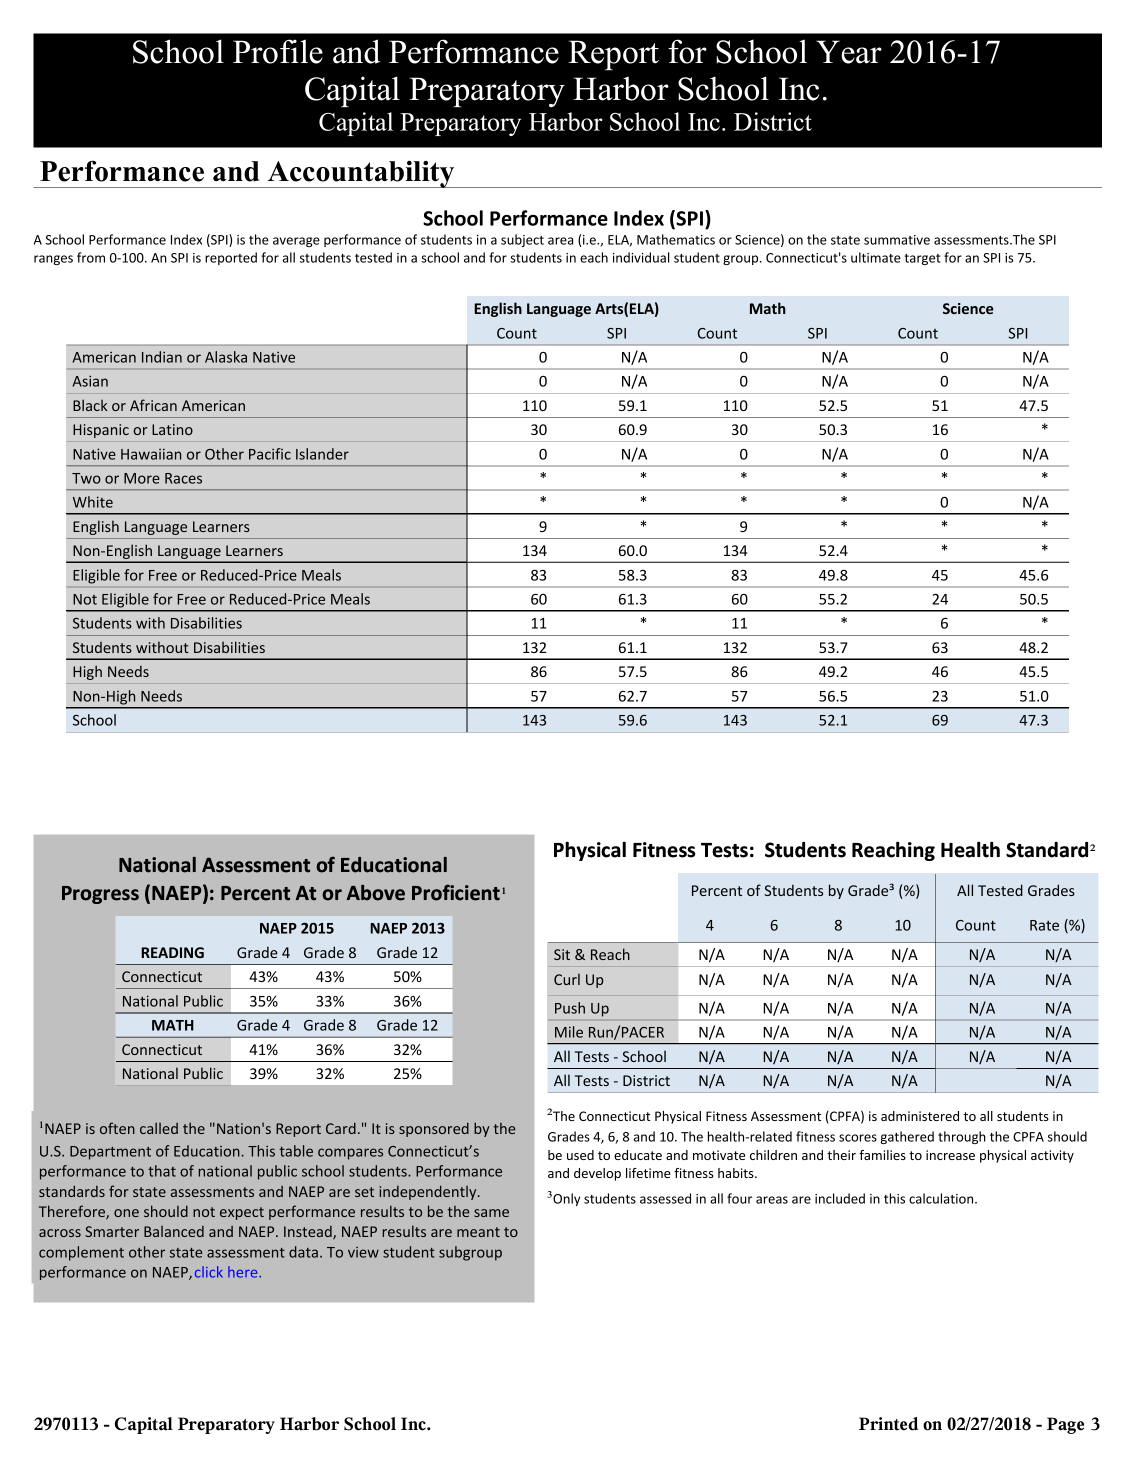  I want to click on Rate, so click(1044, 925).
